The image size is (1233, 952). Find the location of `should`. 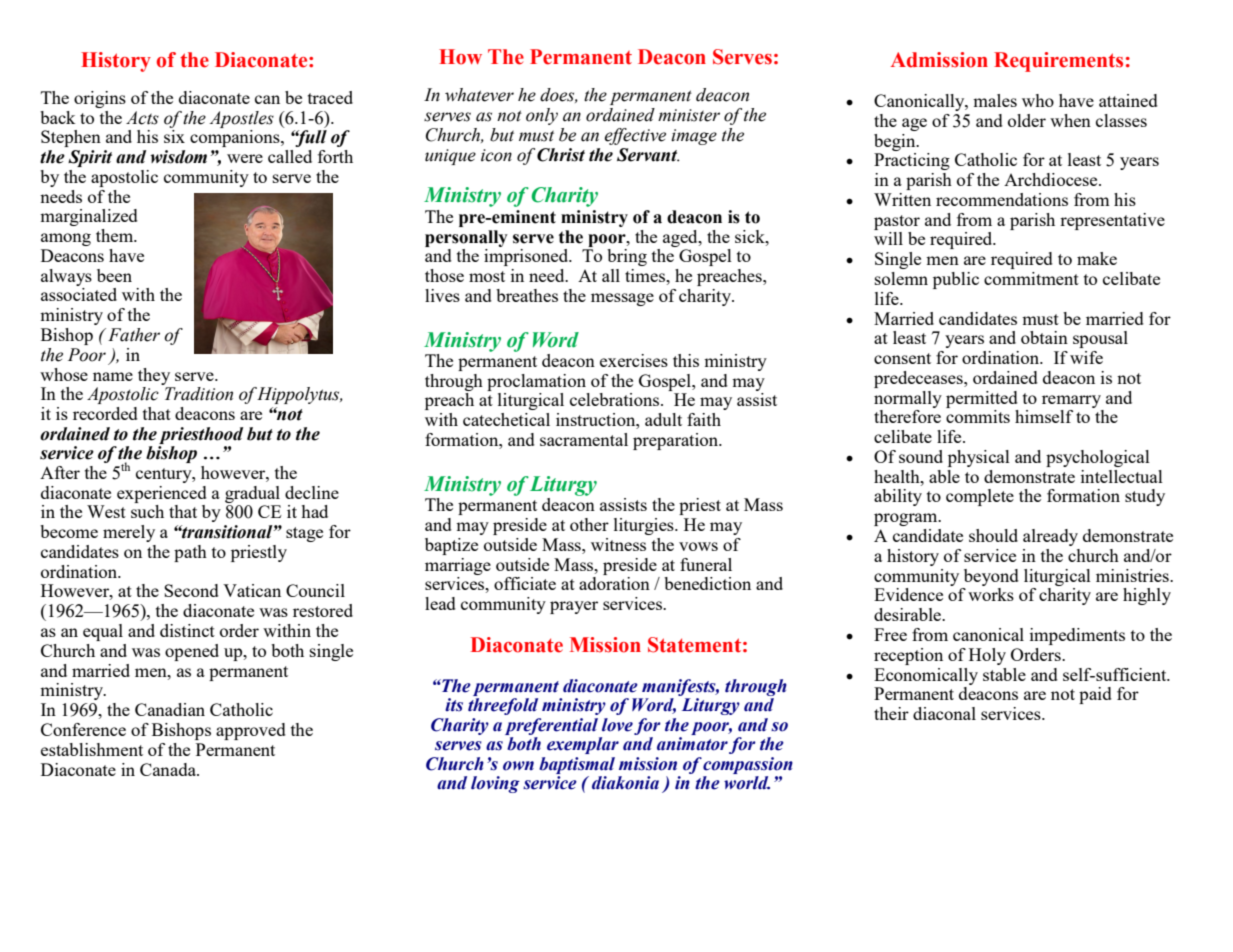

should is located at coordinates (993, 535).
